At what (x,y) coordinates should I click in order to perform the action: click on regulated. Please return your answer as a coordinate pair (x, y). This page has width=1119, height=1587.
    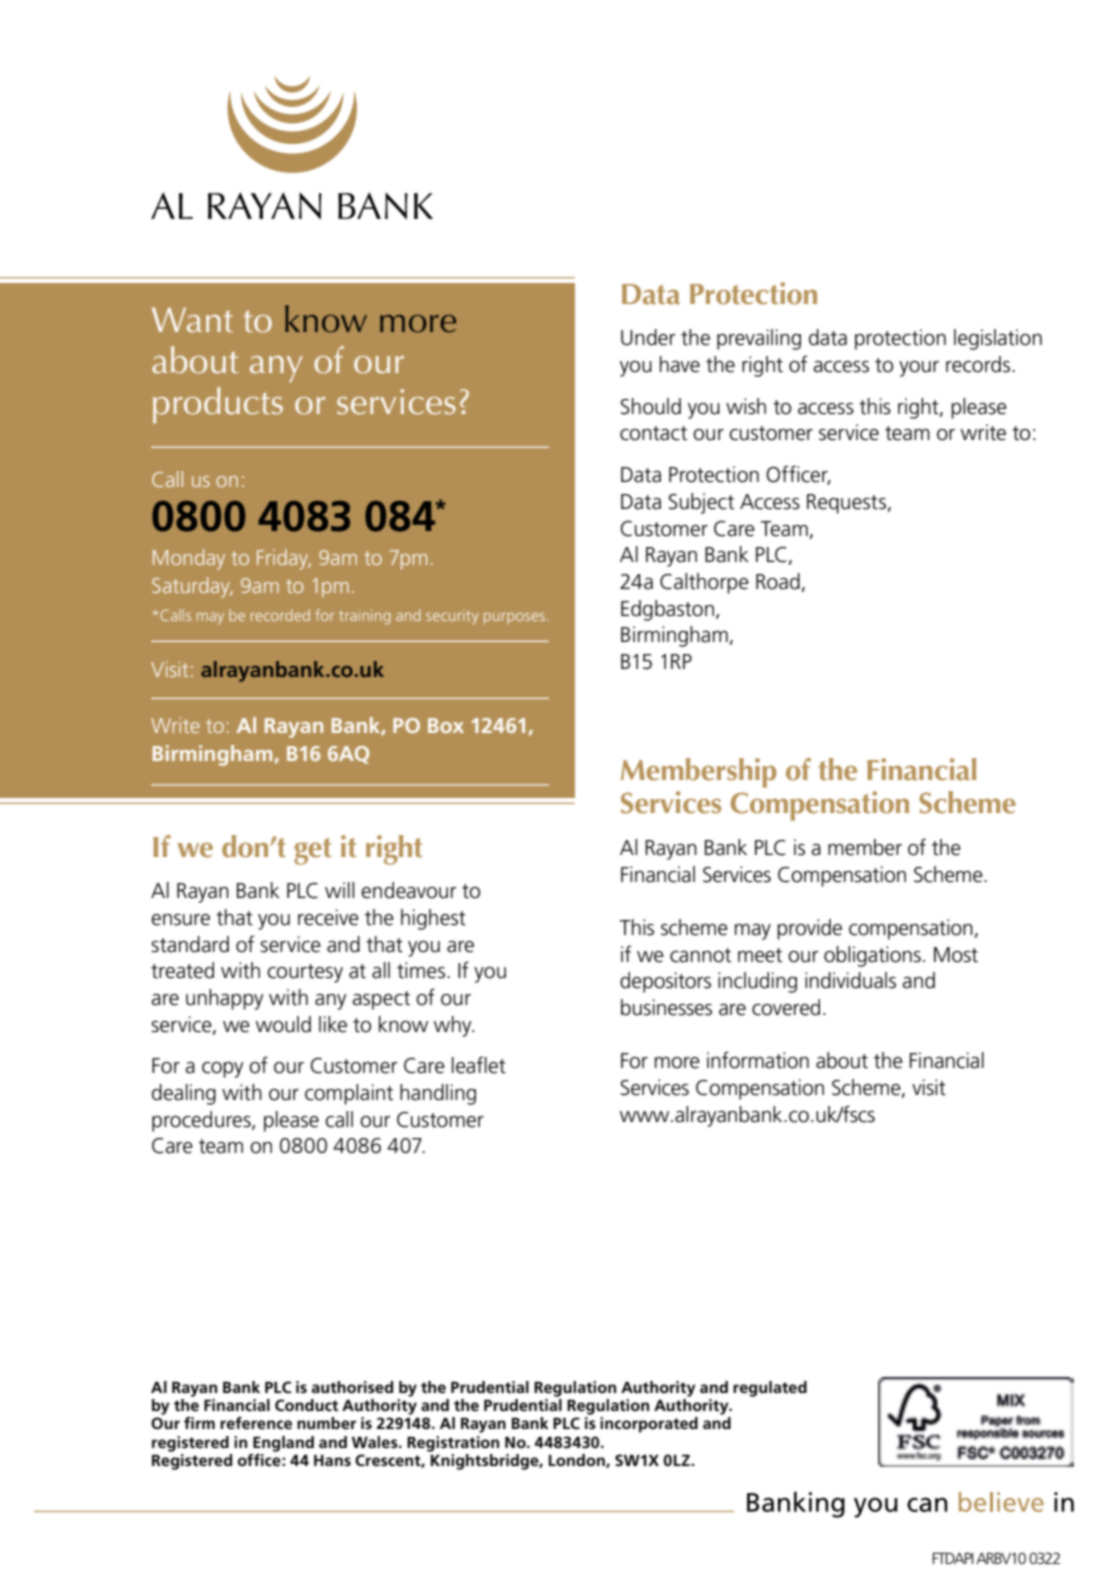
    Looking at the image, I should click on (770, 1389).
